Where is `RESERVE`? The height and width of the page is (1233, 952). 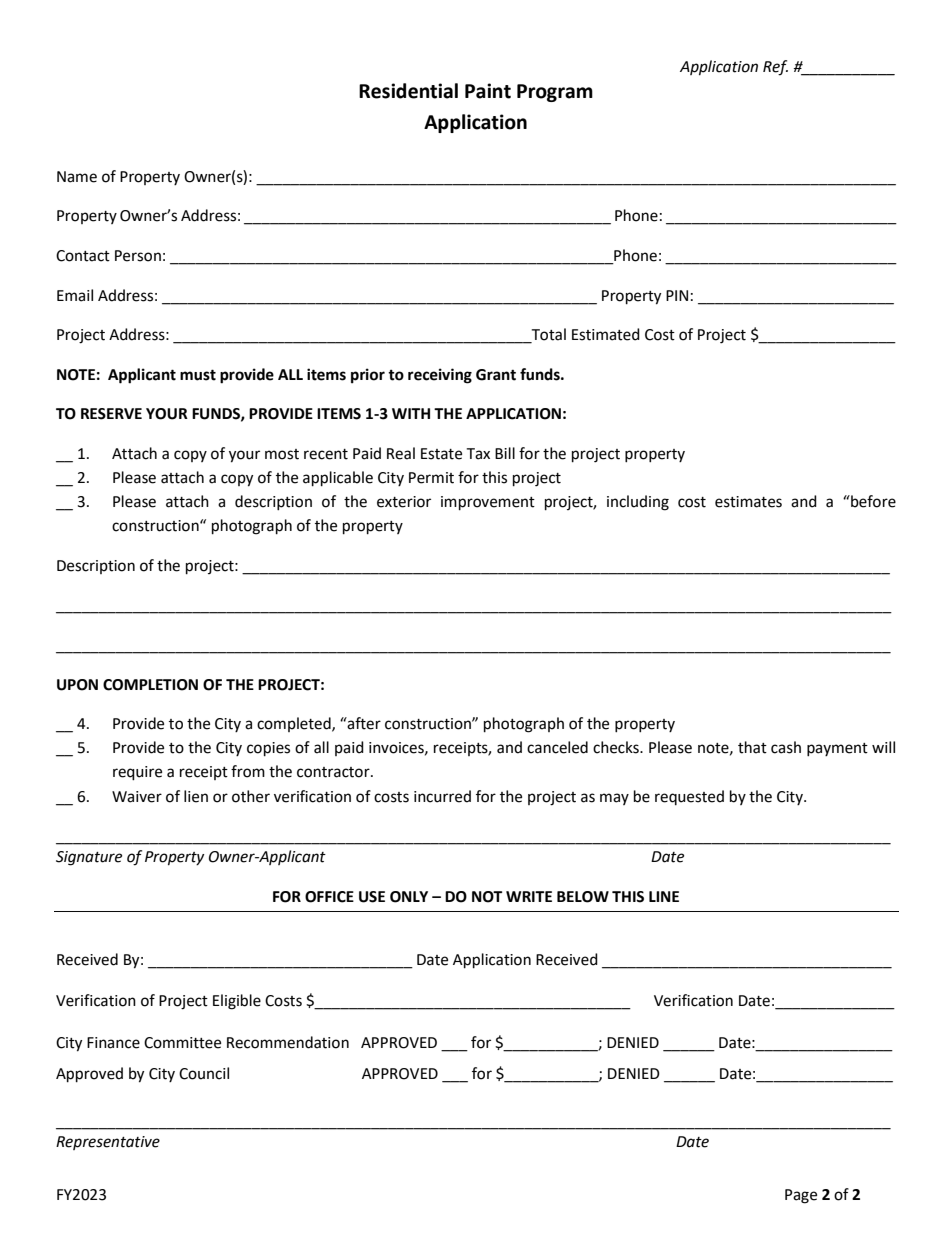
RESERVE is located at coordinates (111, 414).
